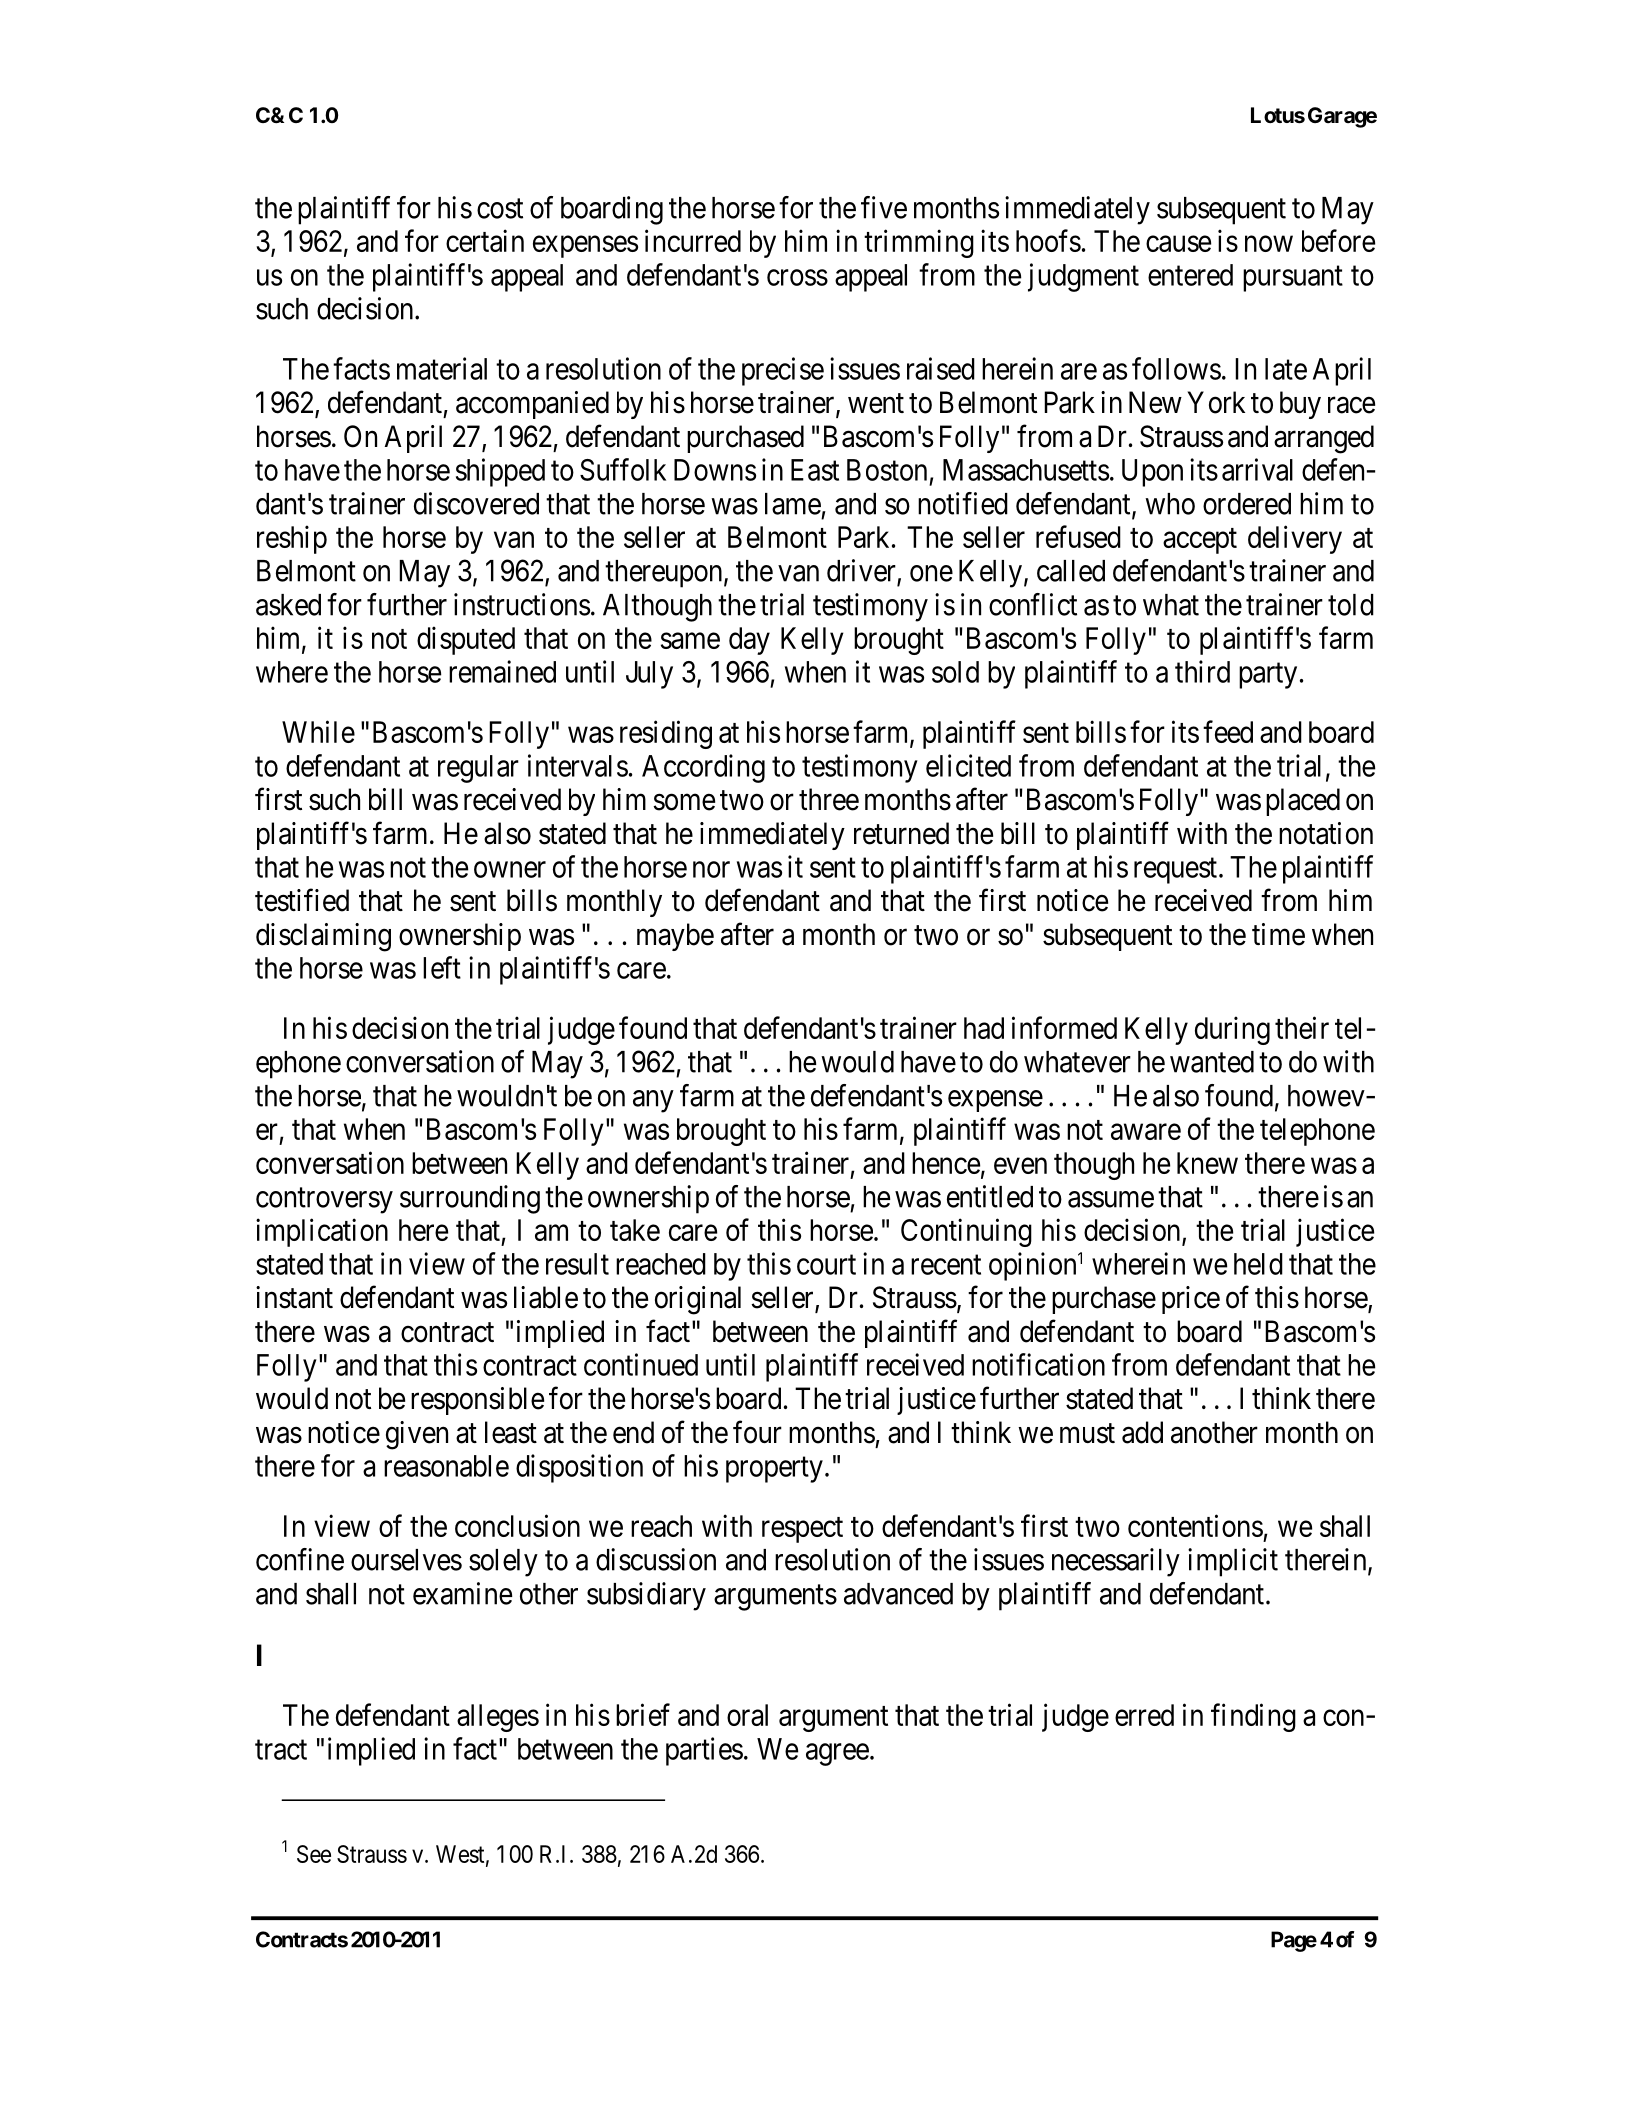 The image size is (1629, 2108). I want to click on certain, so click(485, 240).
